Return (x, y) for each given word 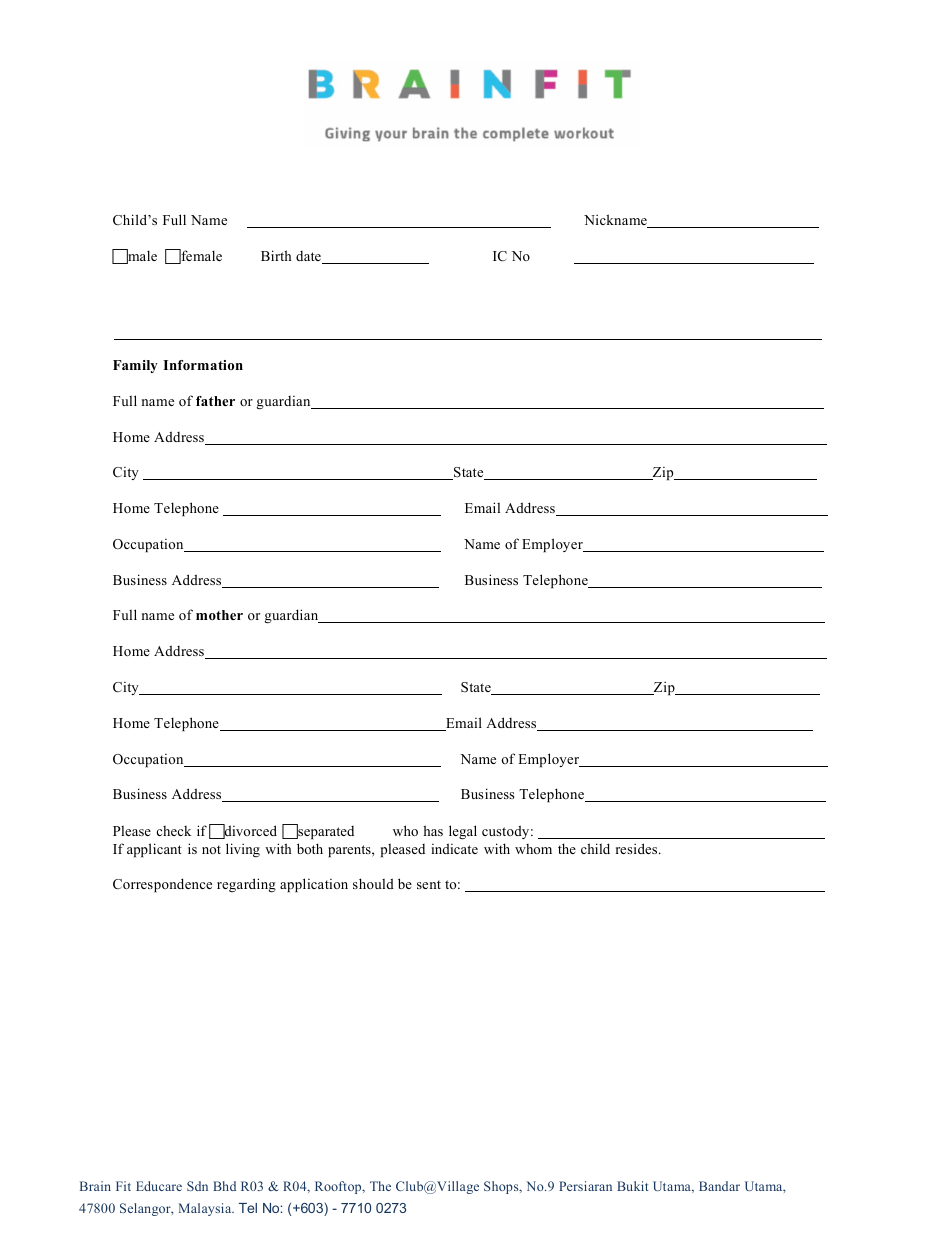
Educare (159, 1186)
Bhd (224, 1186)
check (174, 831)
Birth (276, 255)
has (433, 830)
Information (203, 365)
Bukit (632, 1186)
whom (533, 849)
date (309, 257)
